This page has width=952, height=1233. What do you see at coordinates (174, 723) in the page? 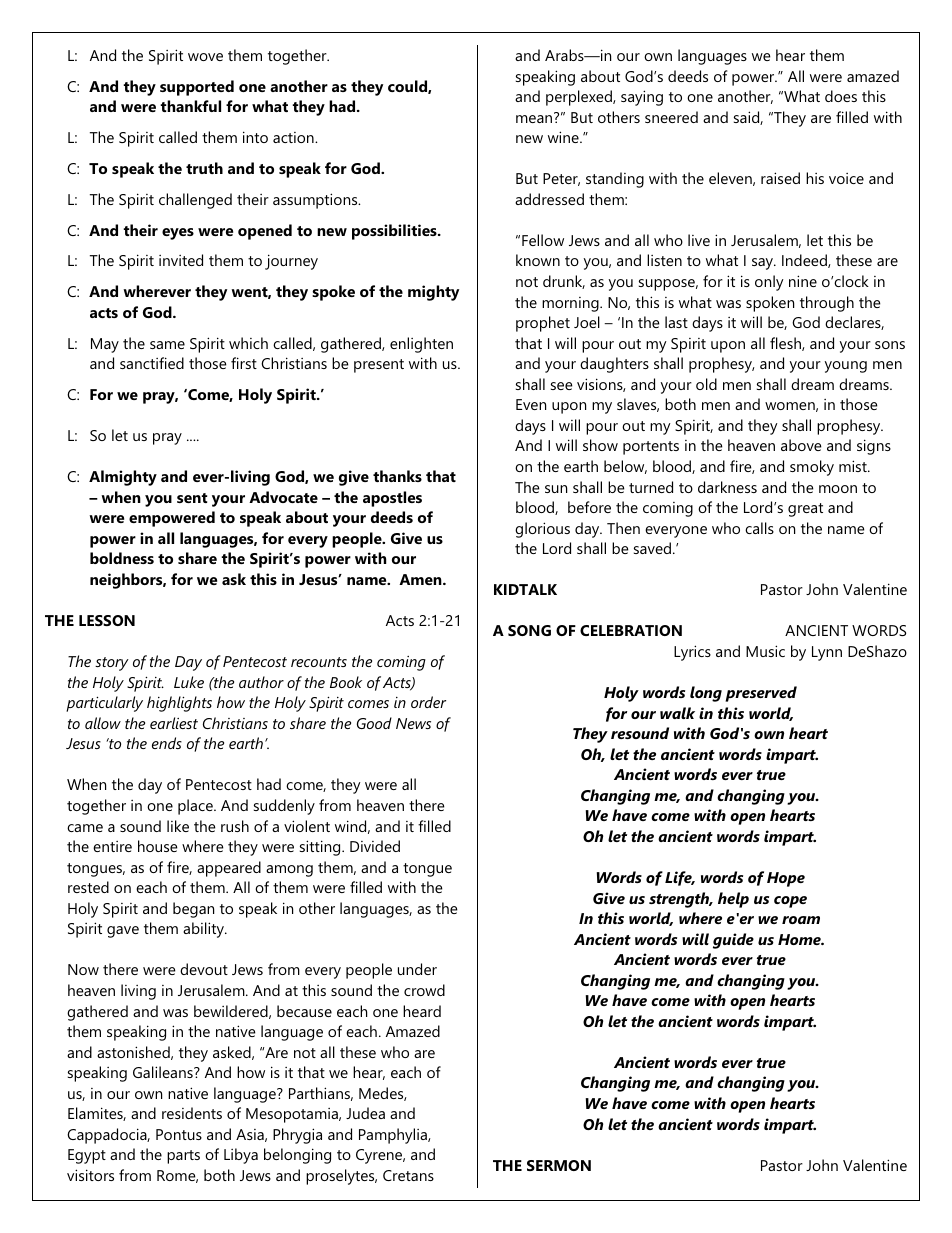
I see `earliest` at bounding box center [174, 723].
